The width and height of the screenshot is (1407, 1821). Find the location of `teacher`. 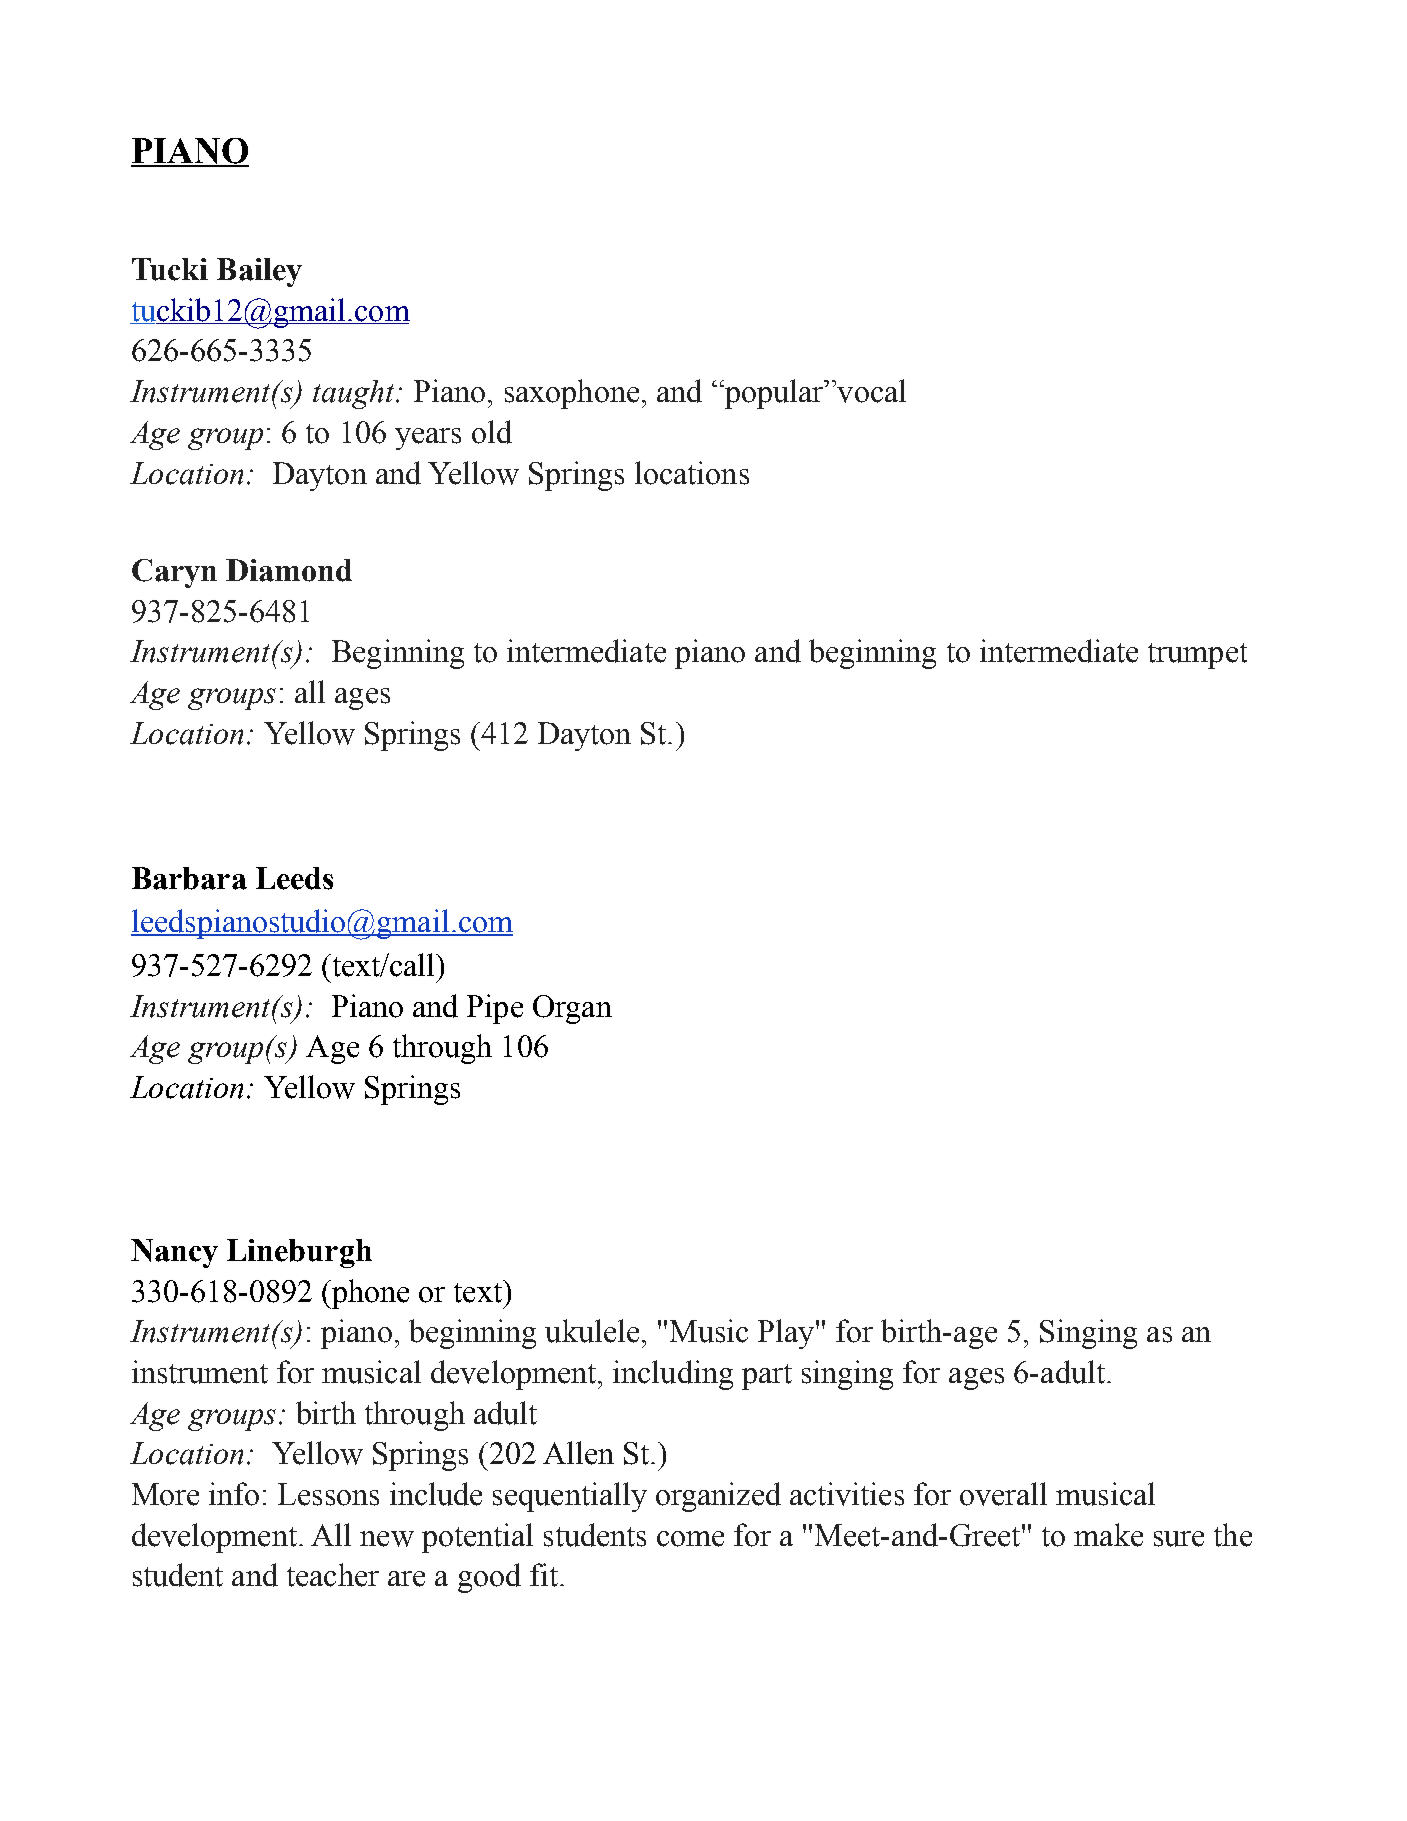

teacher is located at coordinates (333, 1575).
